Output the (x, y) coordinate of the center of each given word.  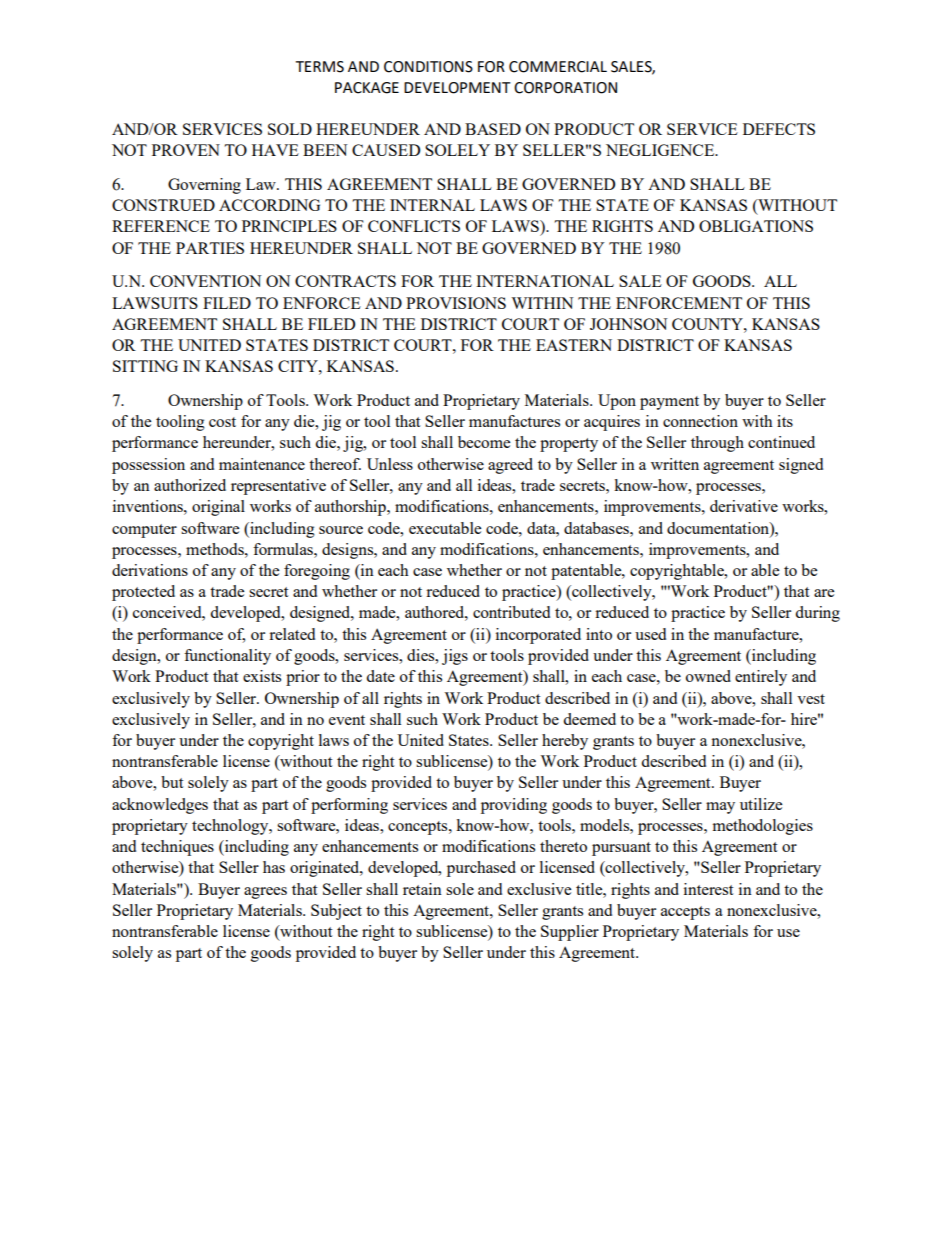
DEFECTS (779, 129)
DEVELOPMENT (457, 88)
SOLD (290, 129)
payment (669, 403)
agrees (265, 893)
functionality (227, 657)
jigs (455, 657)
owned (708, 676)
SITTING (145, 366)
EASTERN (574, 345)
